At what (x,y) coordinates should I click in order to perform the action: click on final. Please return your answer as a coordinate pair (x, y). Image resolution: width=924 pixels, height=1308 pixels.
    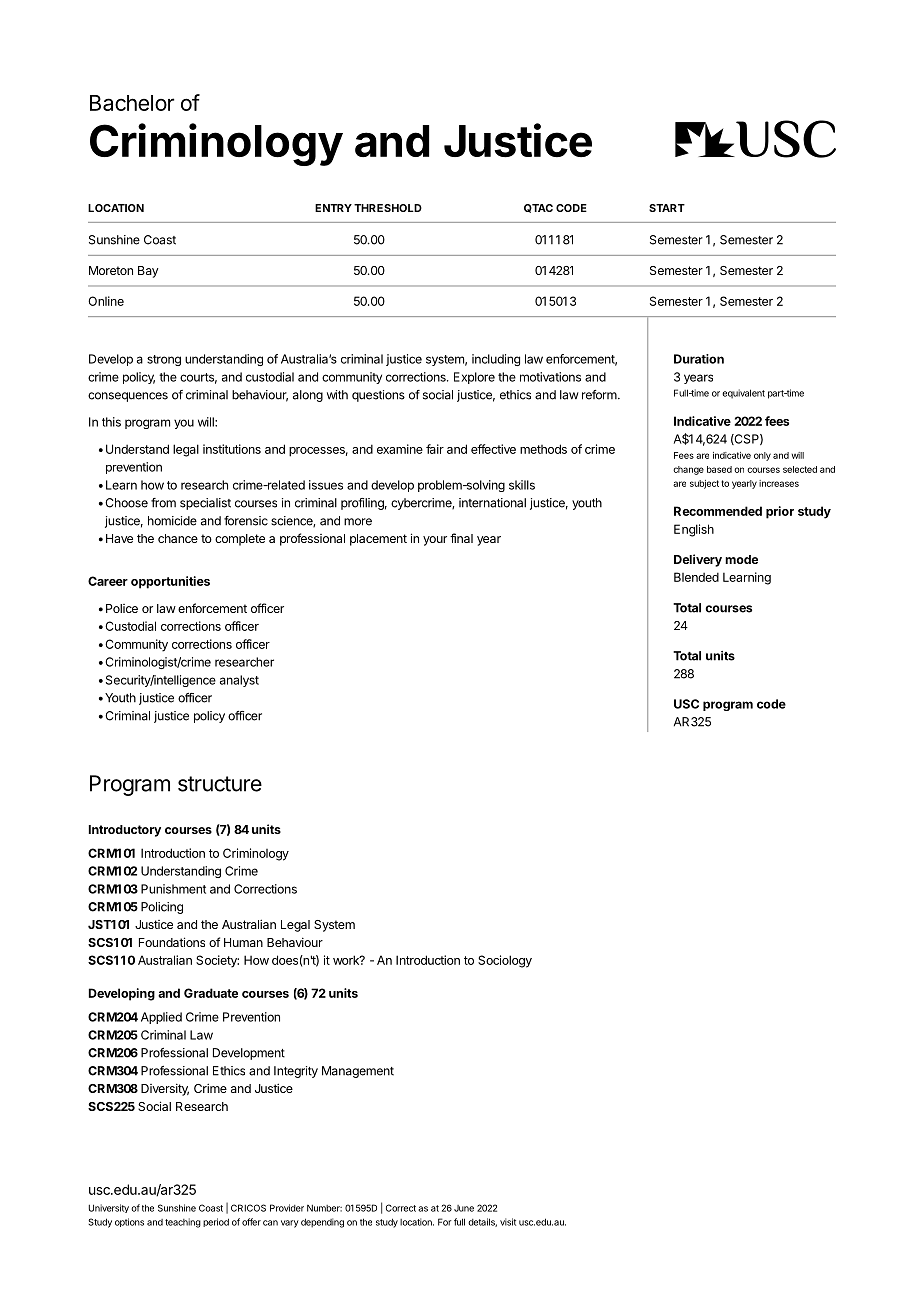
    Looking at the image, I should click on (461, 538).
